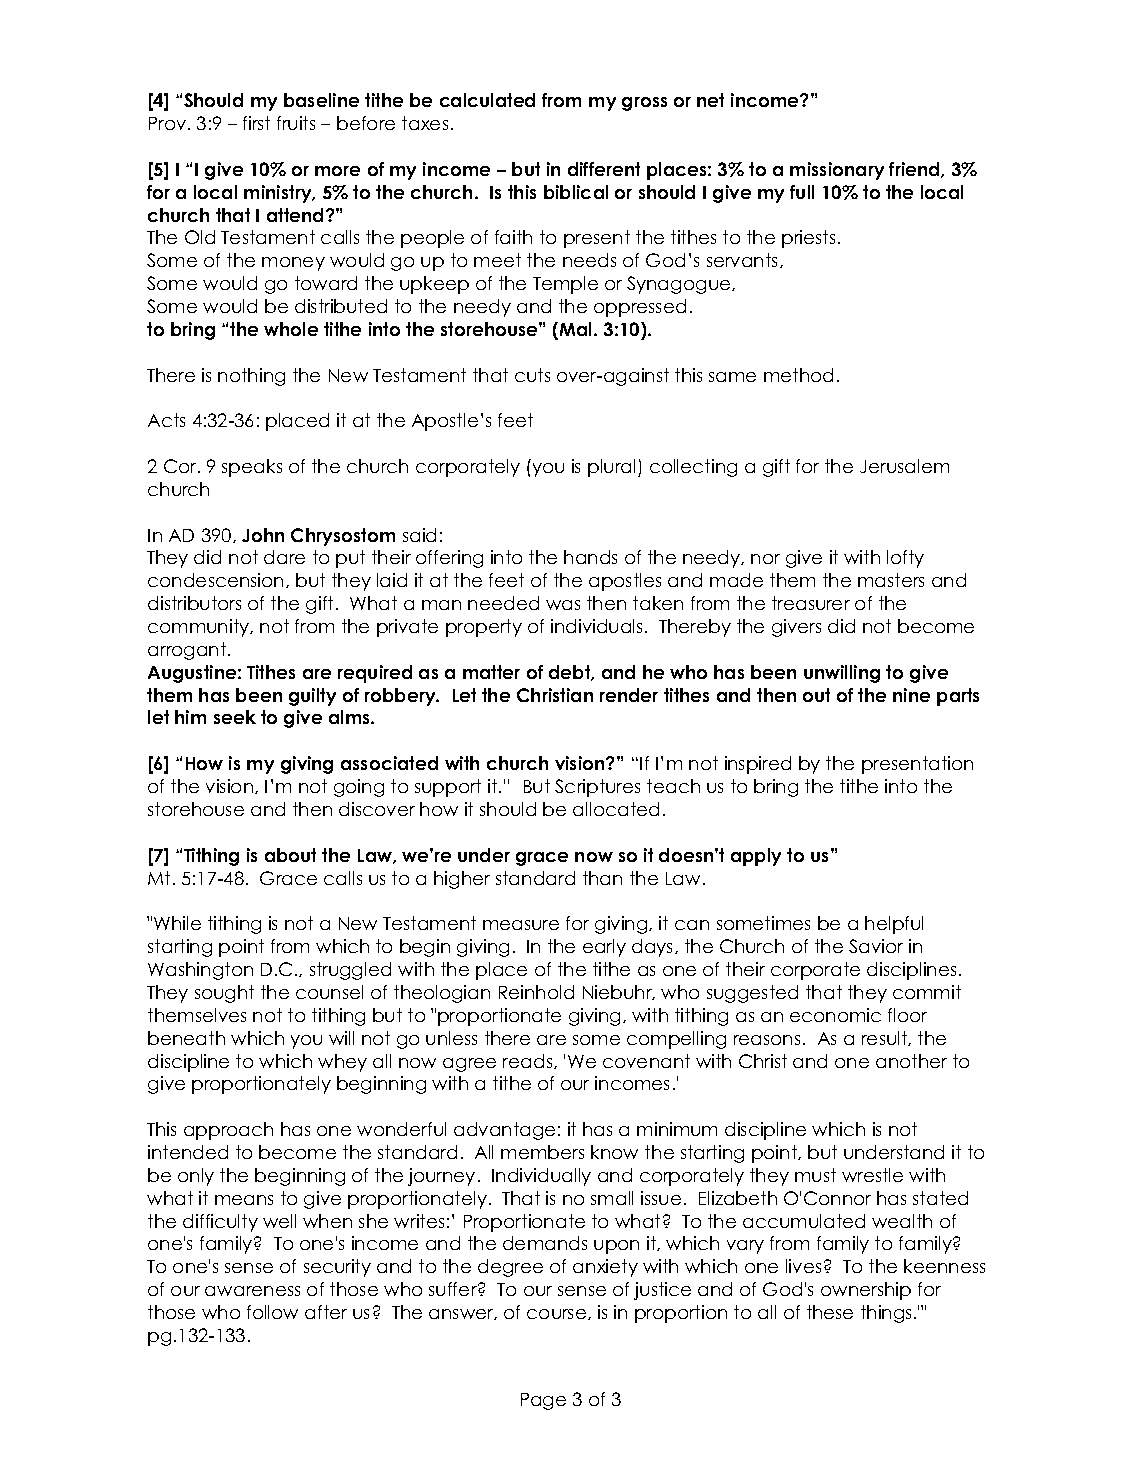 The image size is (1141, 1477). What do you see at coordinates (876, 946) in the document?
I see `Savior` at bounding box center [876, 946].
